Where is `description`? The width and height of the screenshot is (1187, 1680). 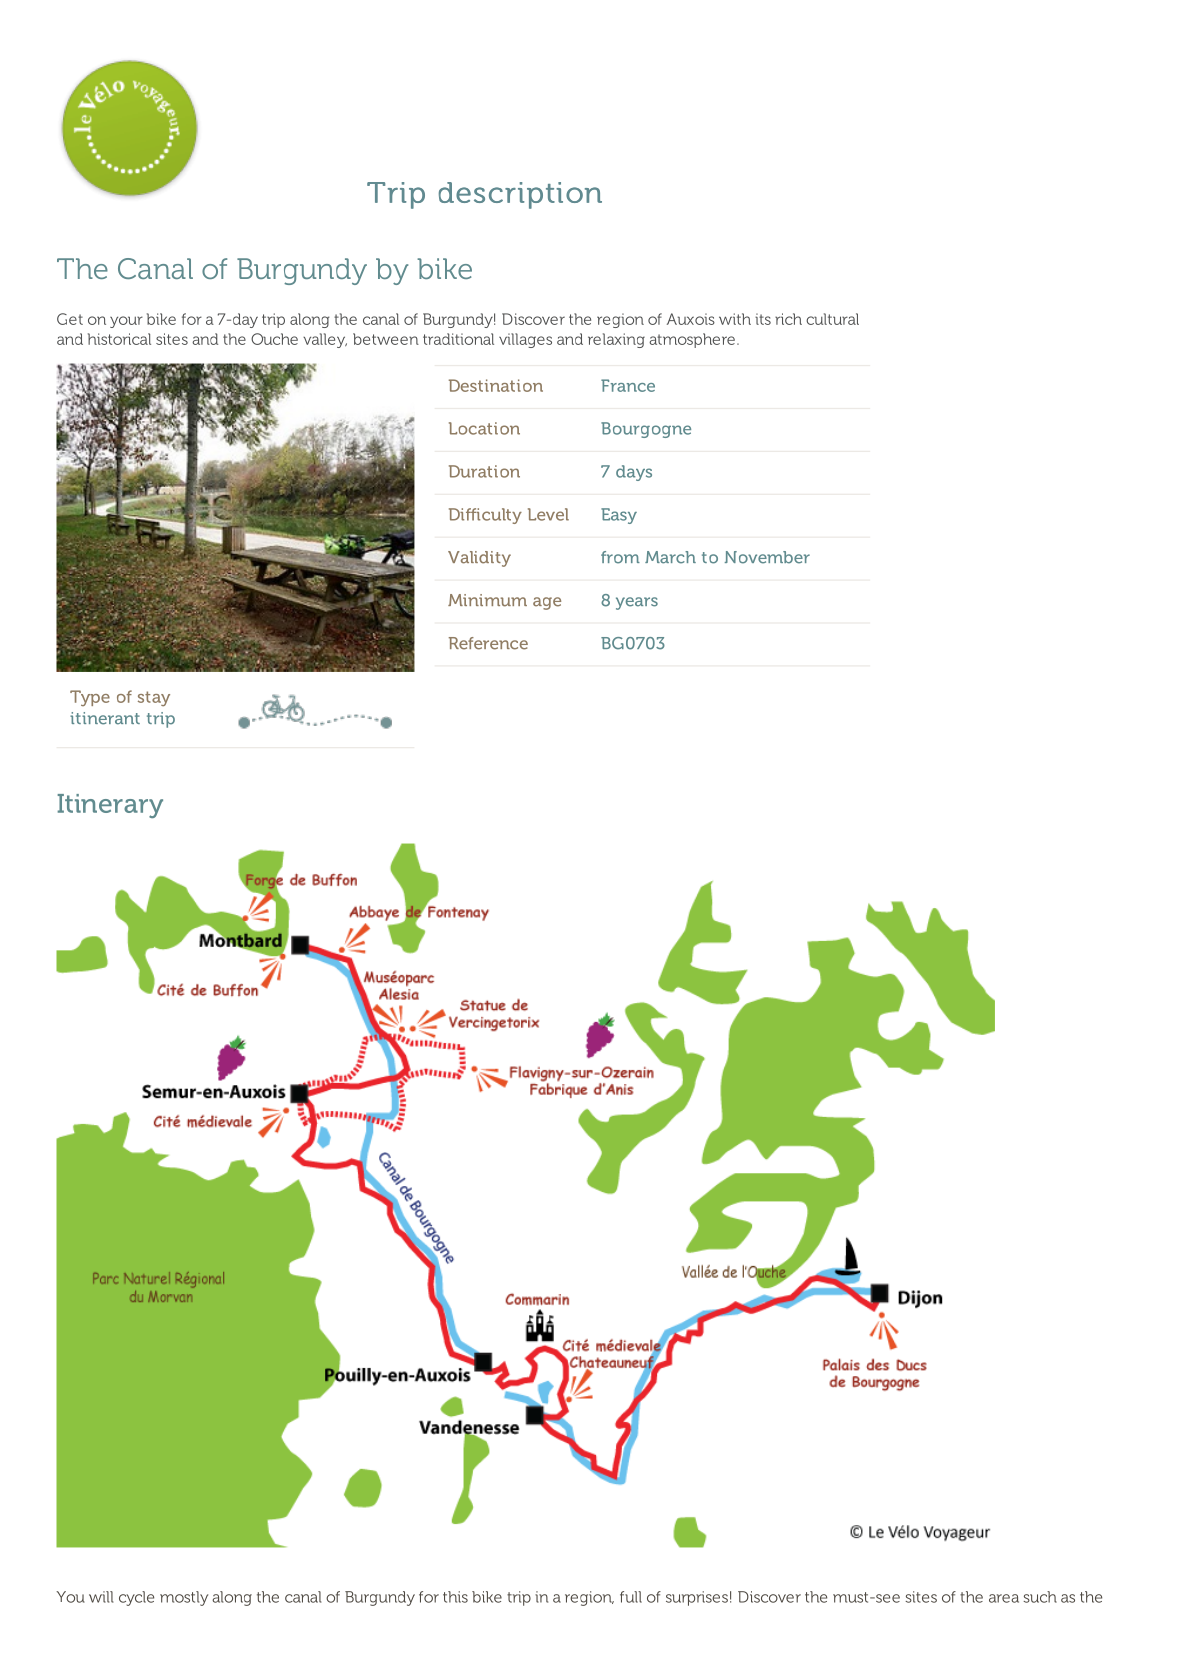
description is located at coordinates (520, 195).
